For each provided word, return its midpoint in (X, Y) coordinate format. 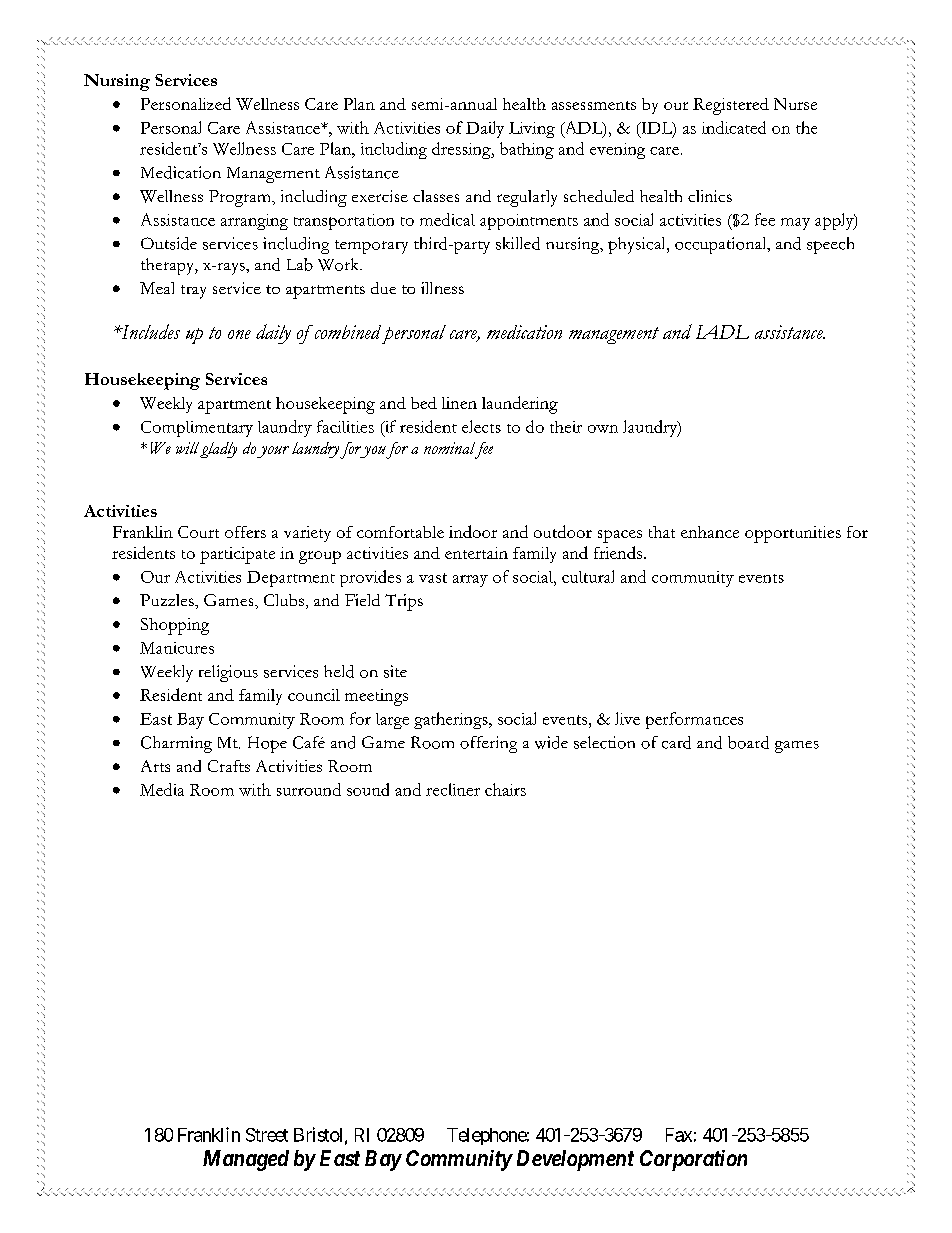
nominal (449, 448)
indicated (734, 127)
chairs (505, 789)
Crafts (229, 766)
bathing (527, 150)
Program (241, 198)
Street (267, 1135)
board (748, 742)
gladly (218, 450)
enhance (710, 532)
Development (575, 1160)
